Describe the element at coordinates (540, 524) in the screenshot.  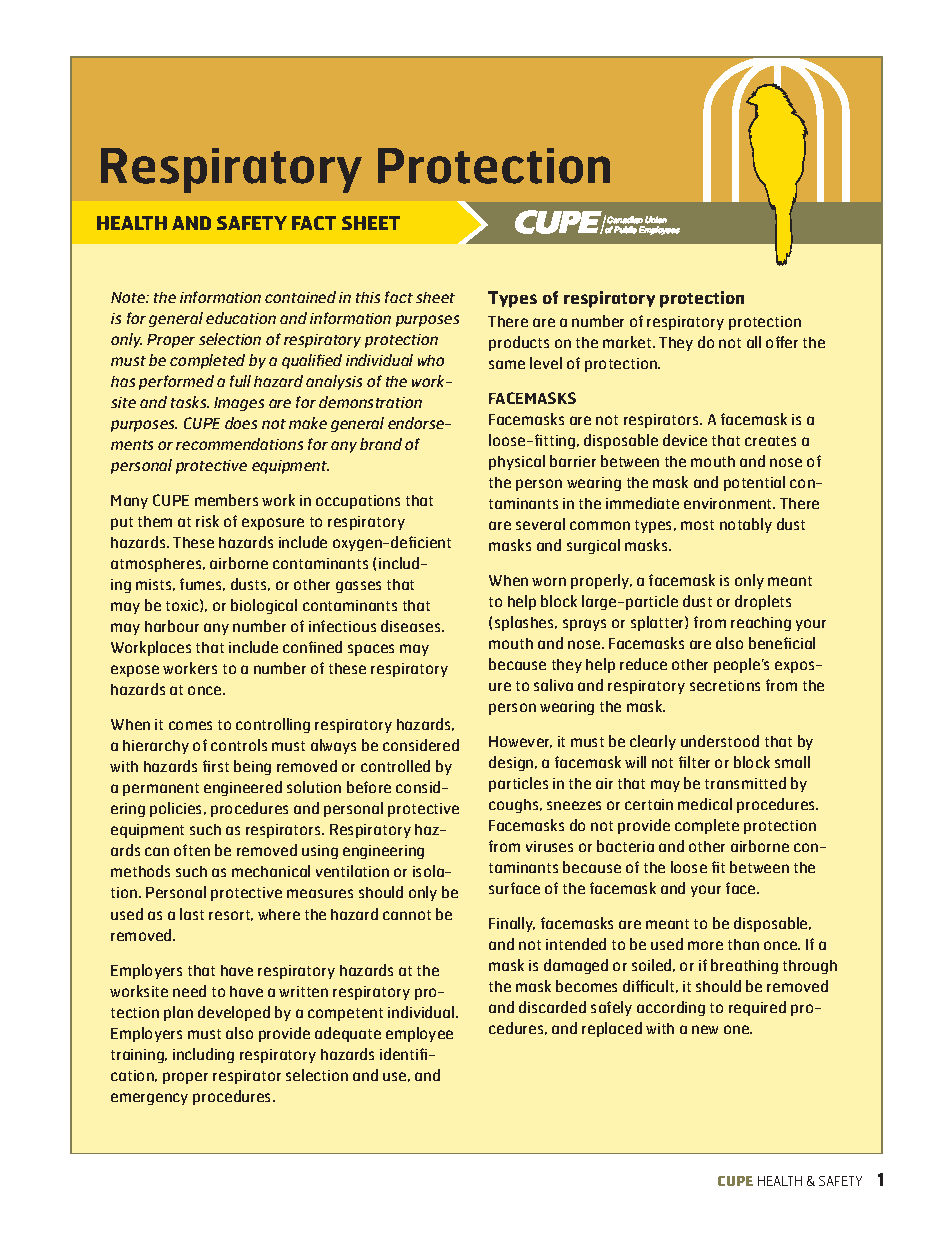
I see `several` at that location.
